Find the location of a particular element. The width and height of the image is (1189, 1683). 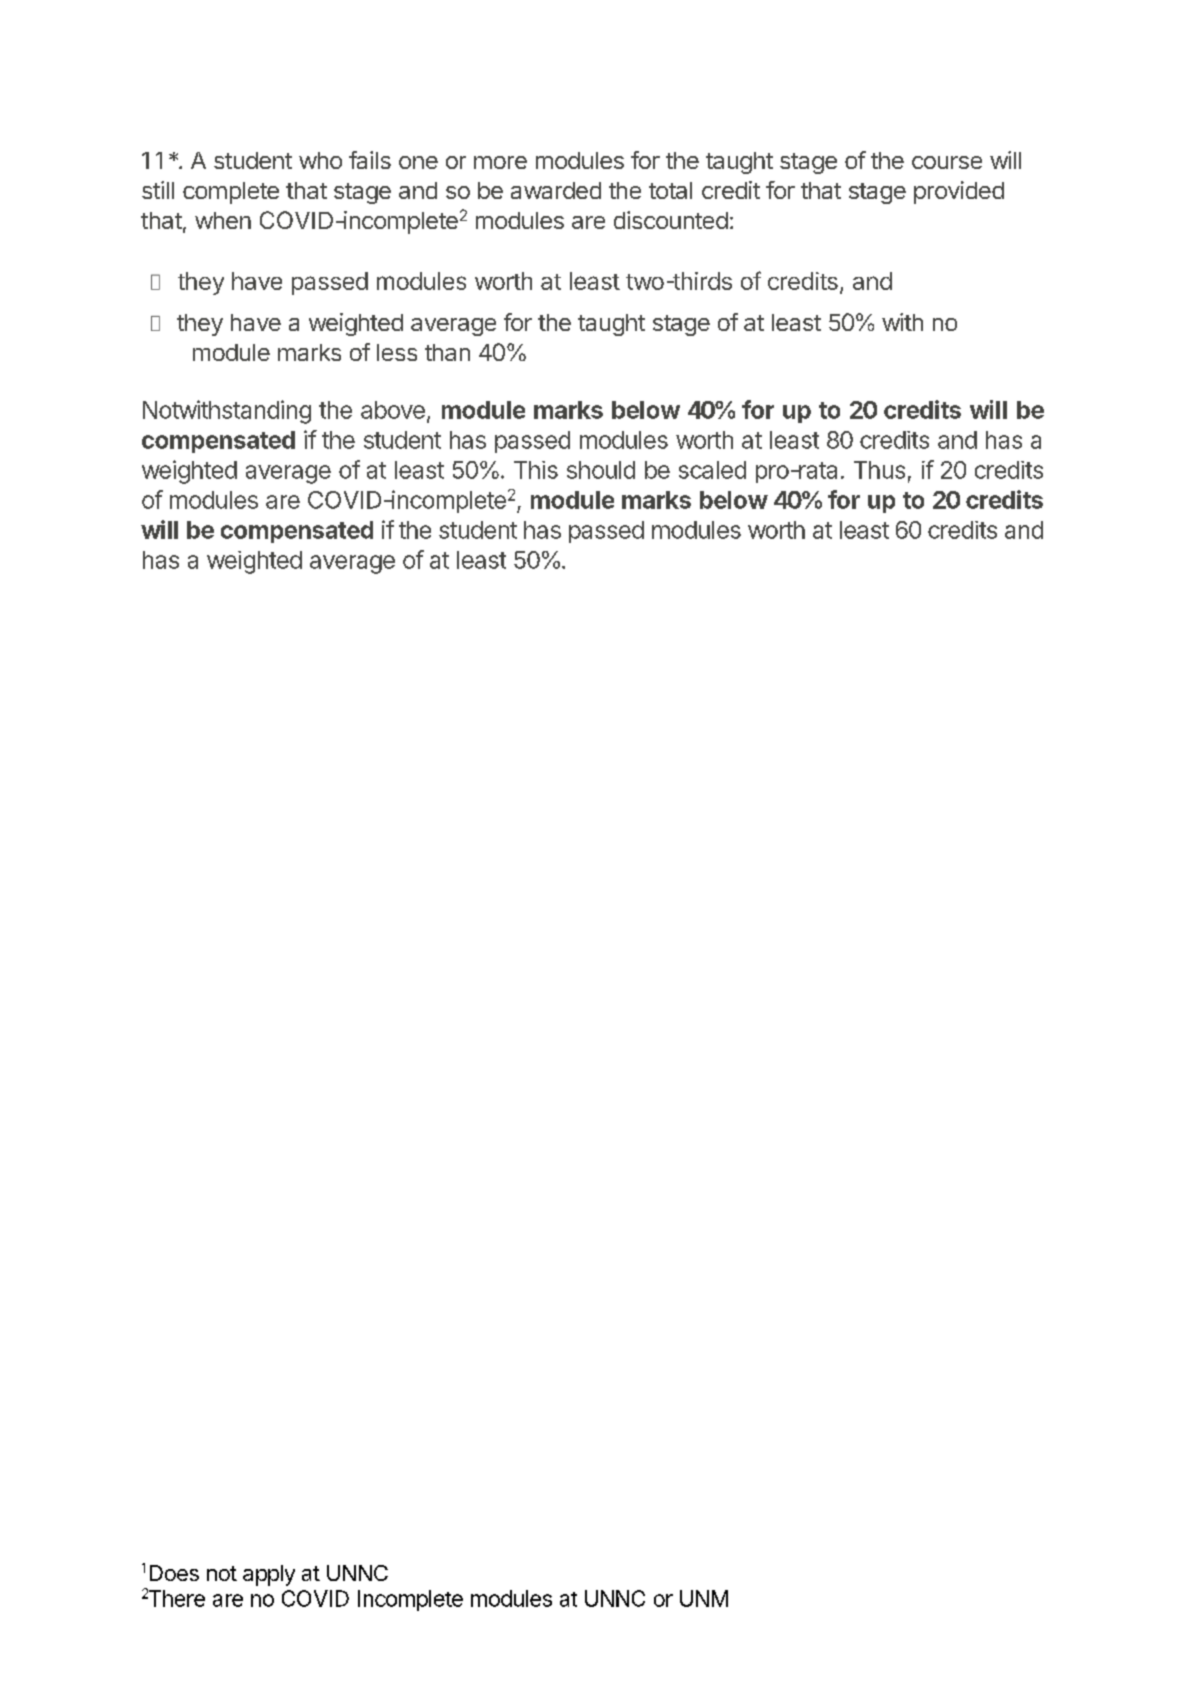

course is located at coordinates (947, 162).
